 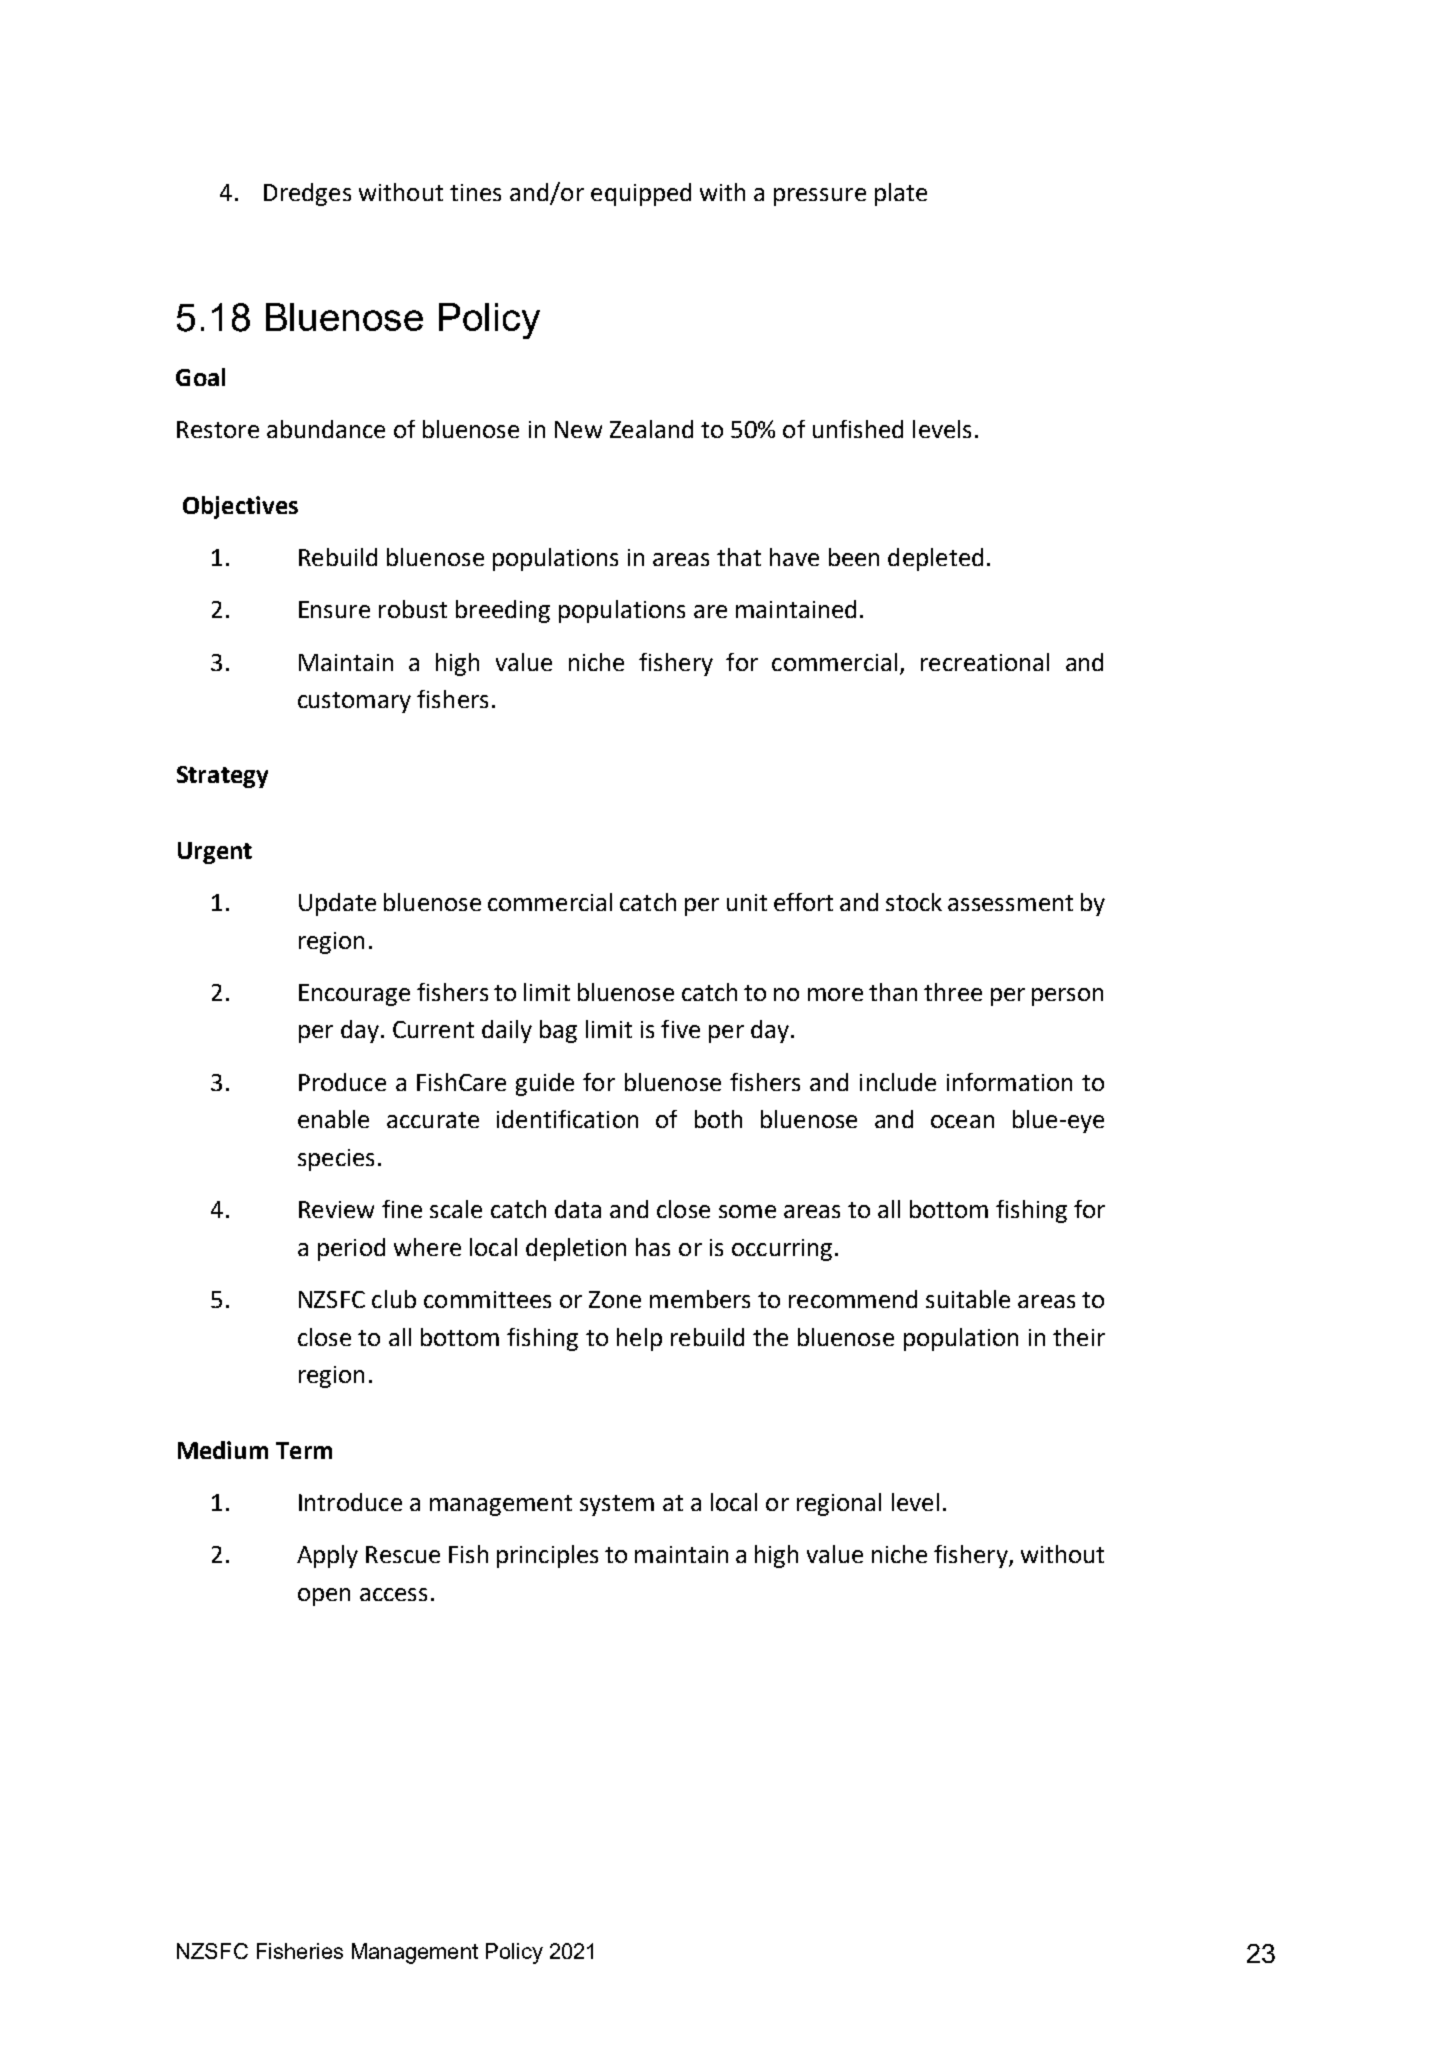 What do you see at coordinates (617, 1505) in the image?
I see `system` at bounding box center [617, 1505].
